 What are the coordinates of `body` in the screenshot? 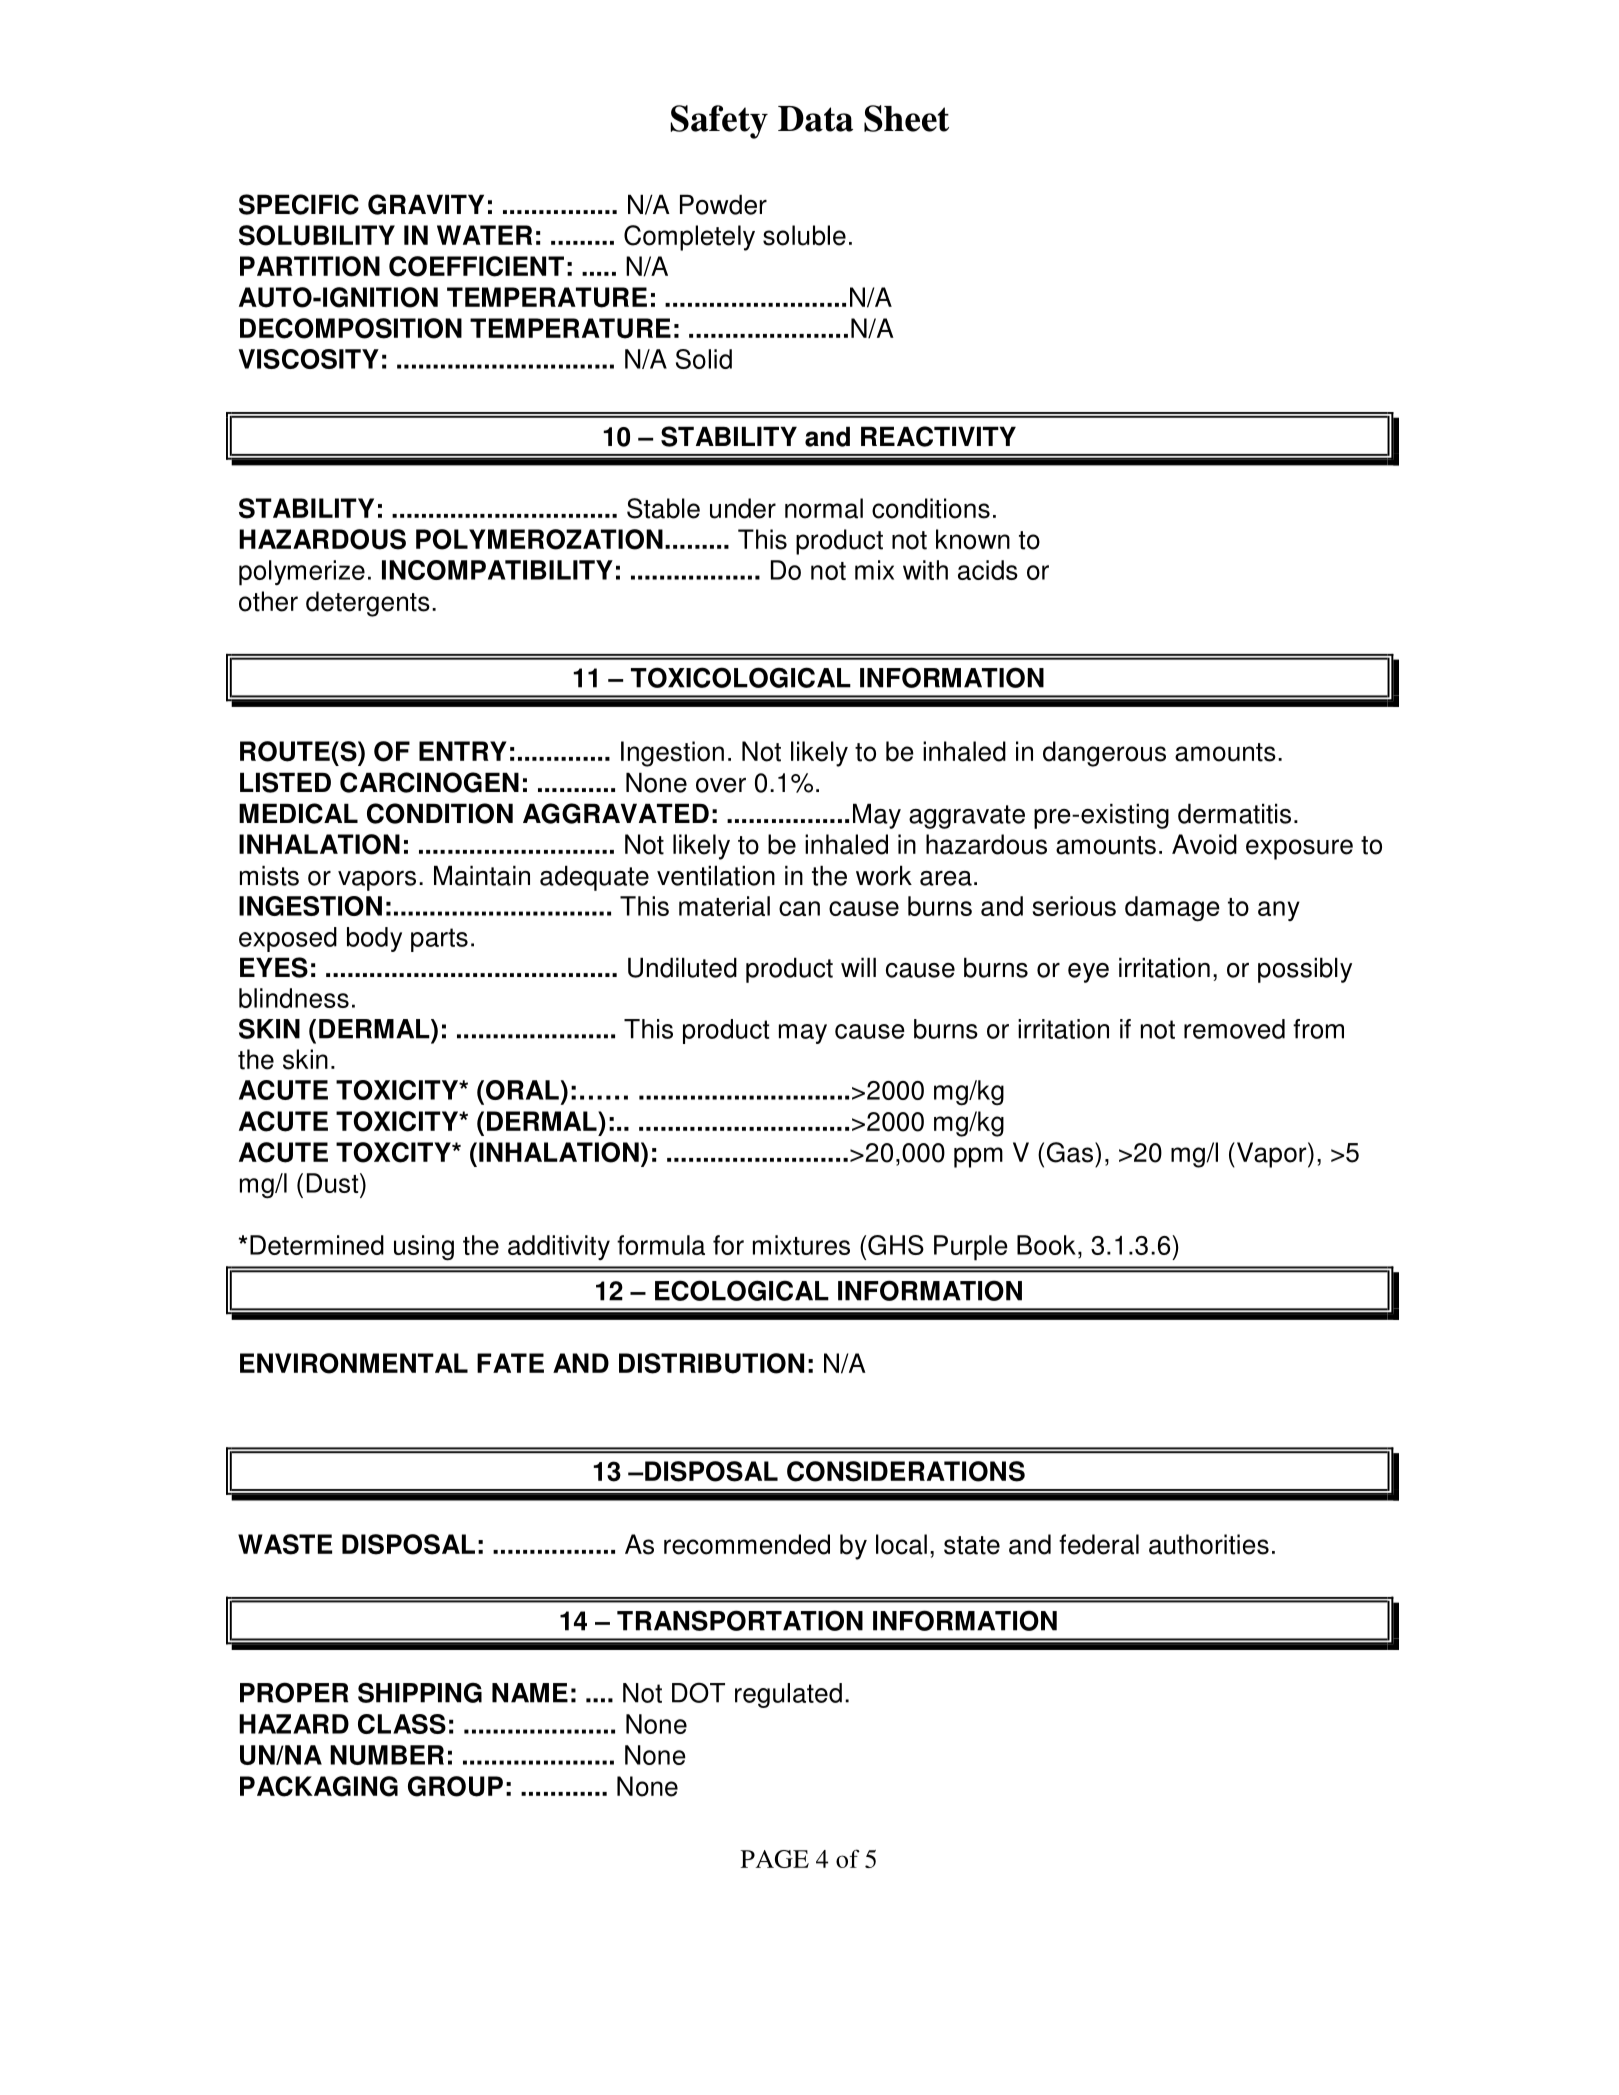 It's located at (374, 939).
